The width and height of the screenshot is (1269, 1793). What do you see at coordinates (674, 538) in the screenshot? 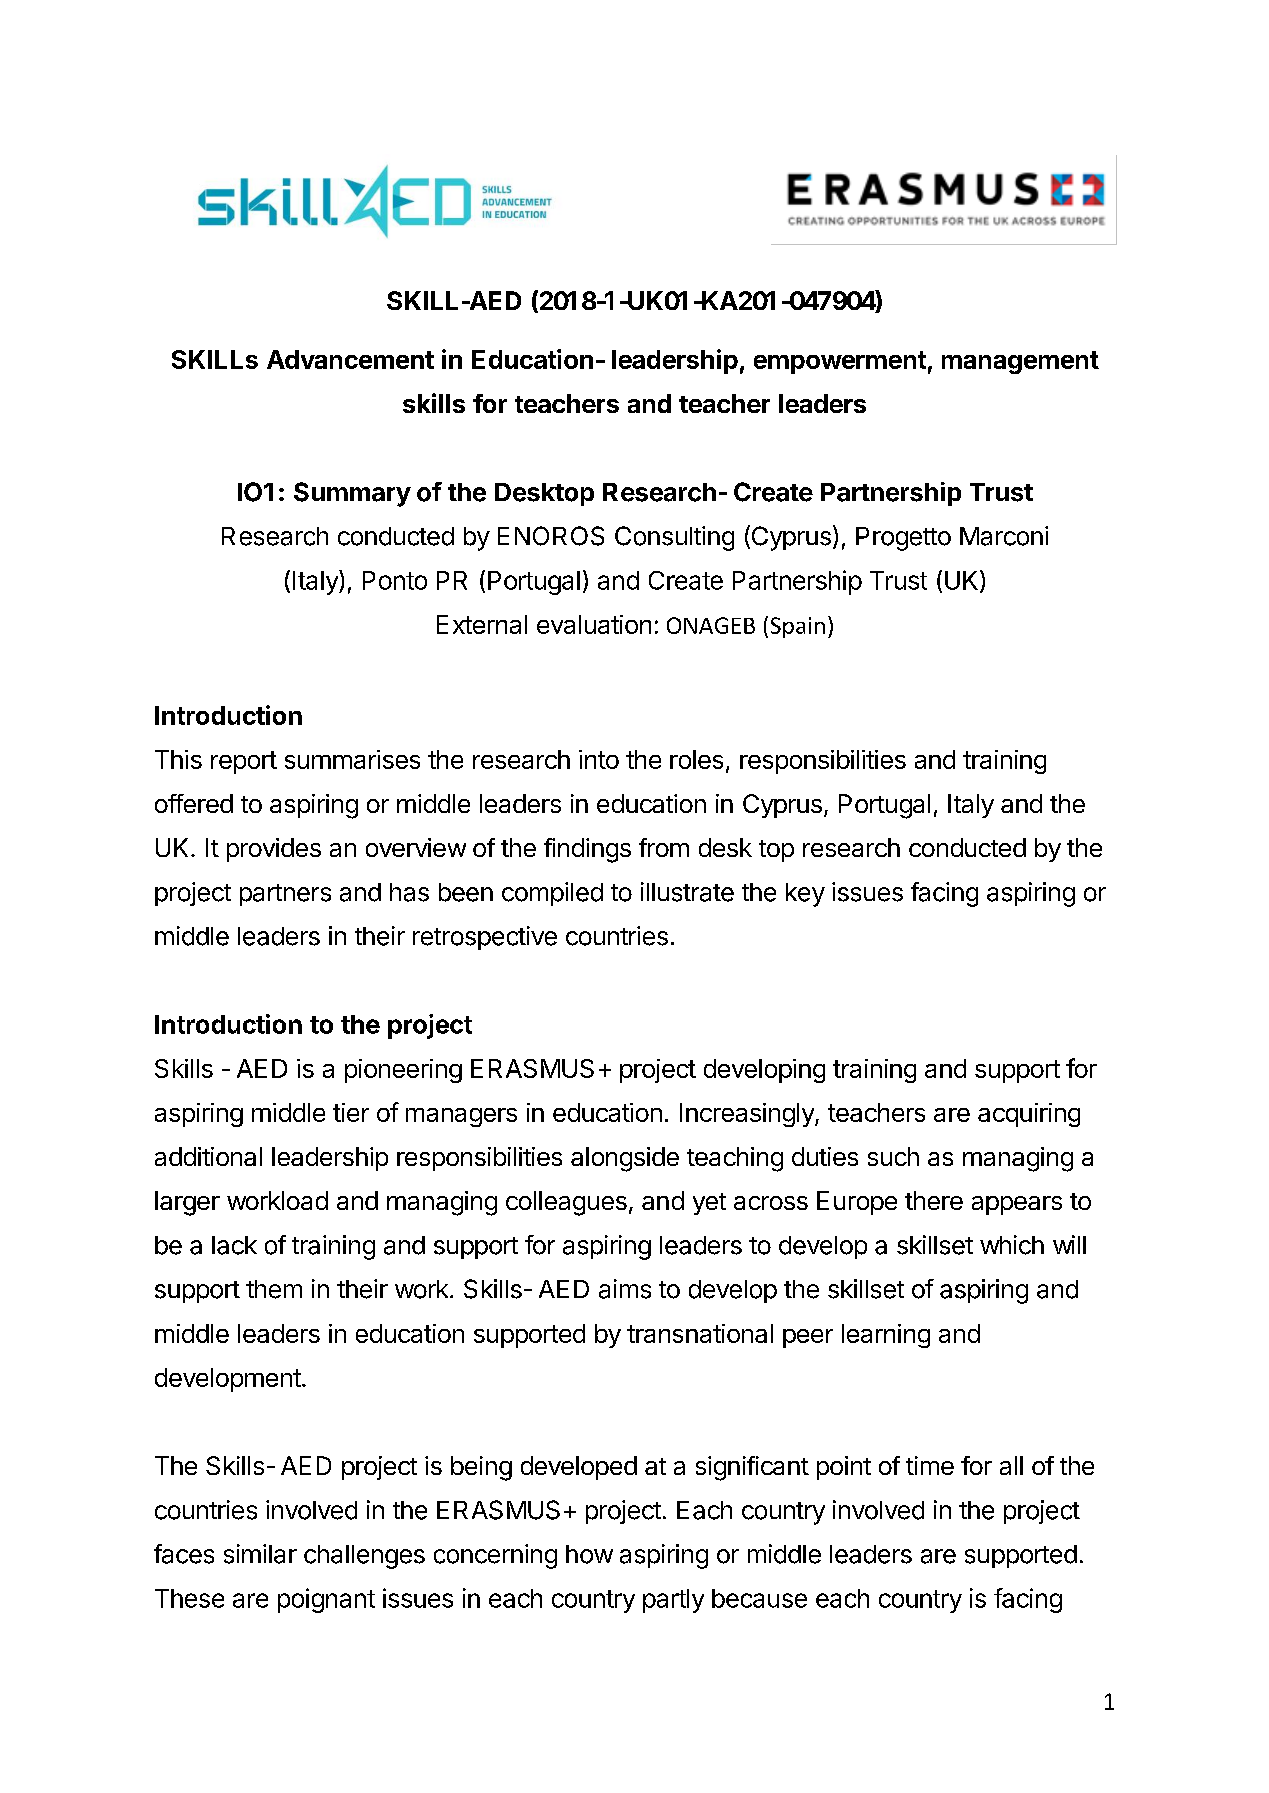
I see `Consulting` at bounding box center [674, 538].
